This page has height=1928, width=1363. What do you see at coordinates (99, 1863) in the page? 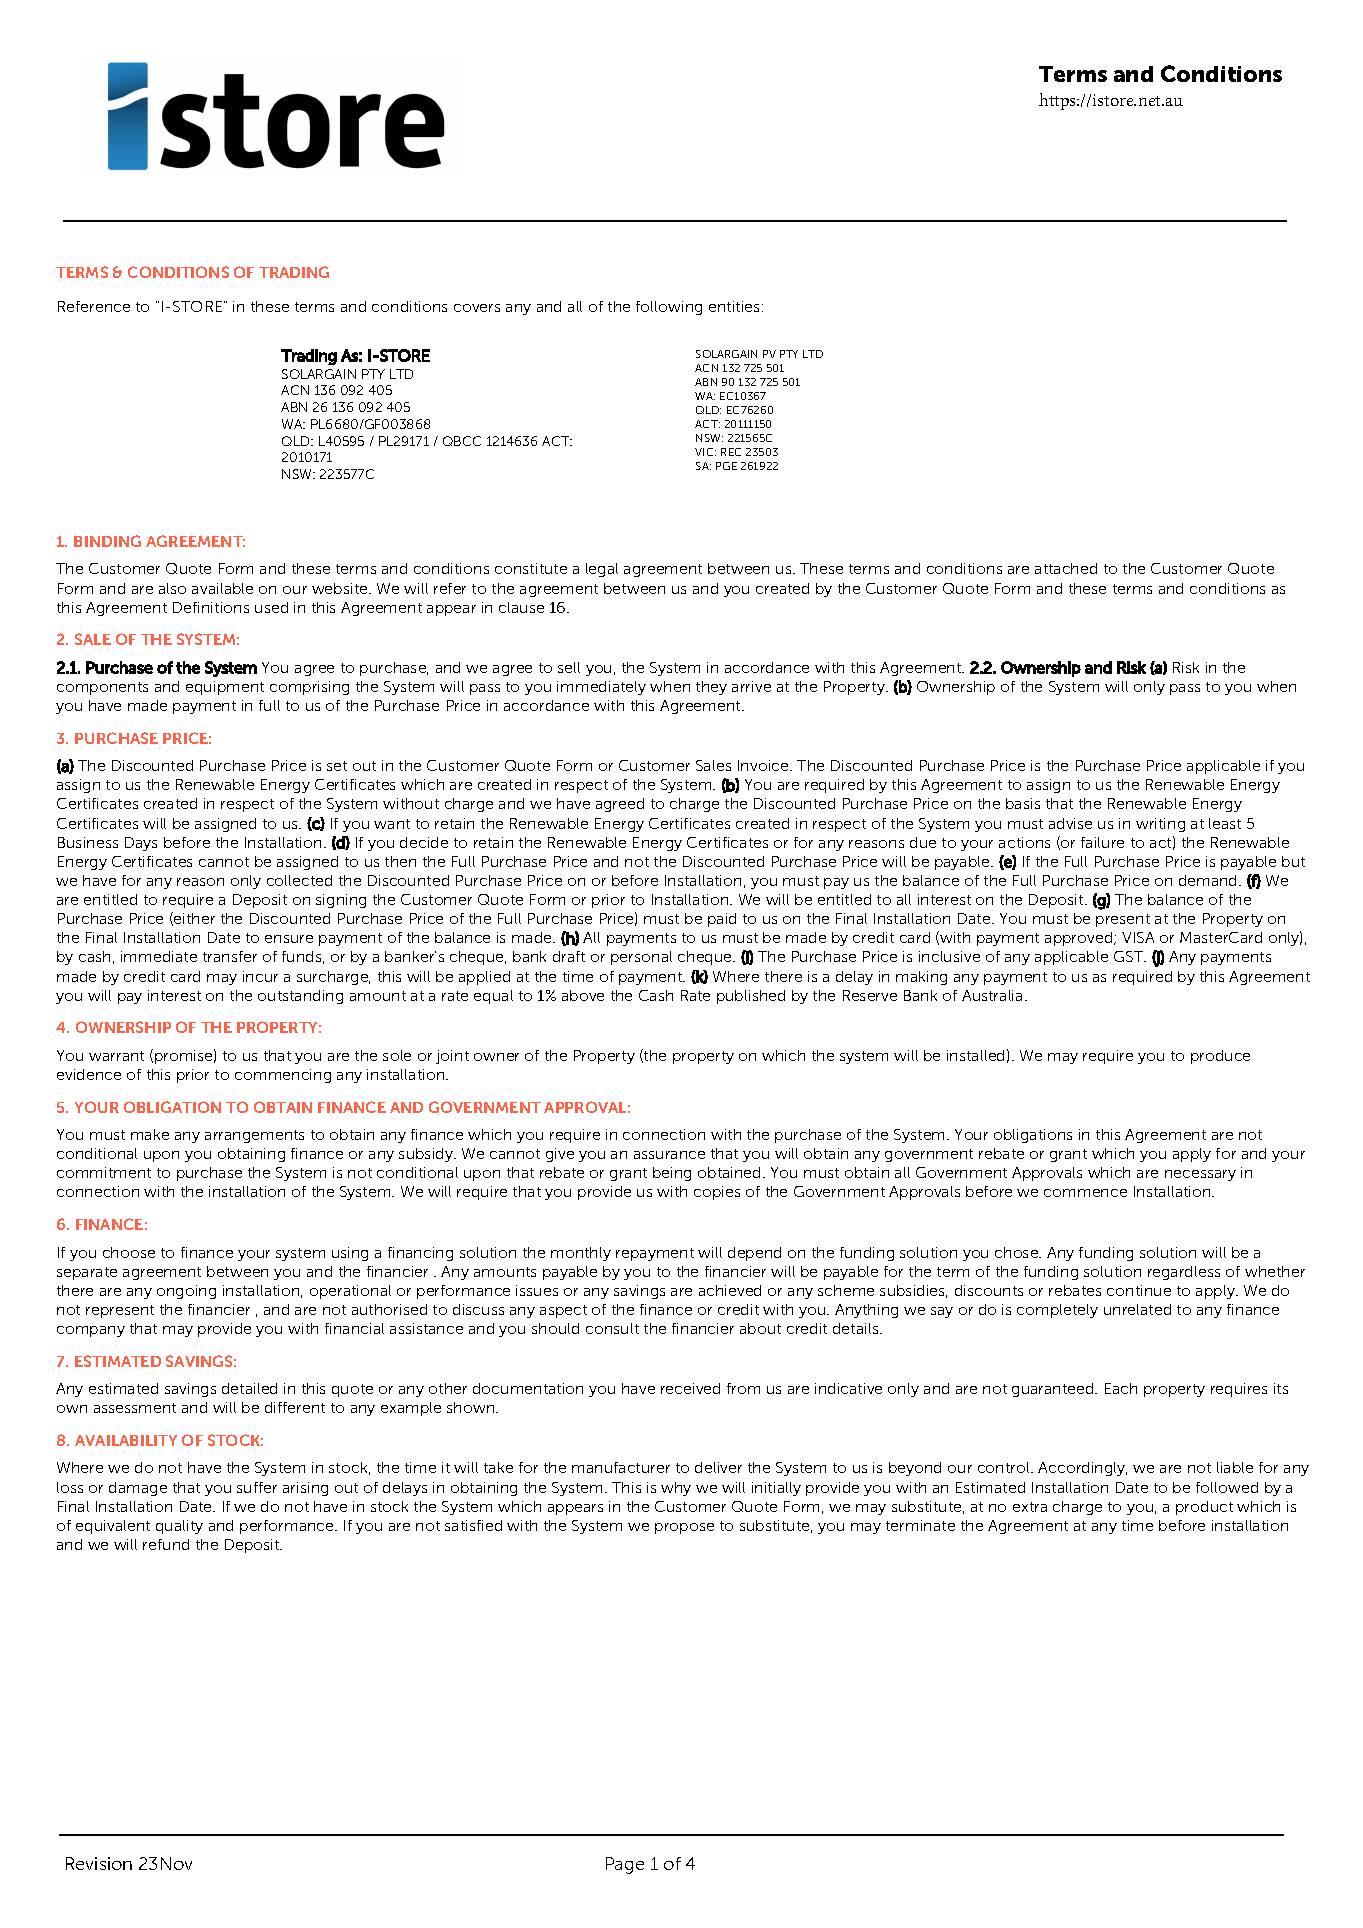
I see `Revision` at bounding box center [99, 1863].
